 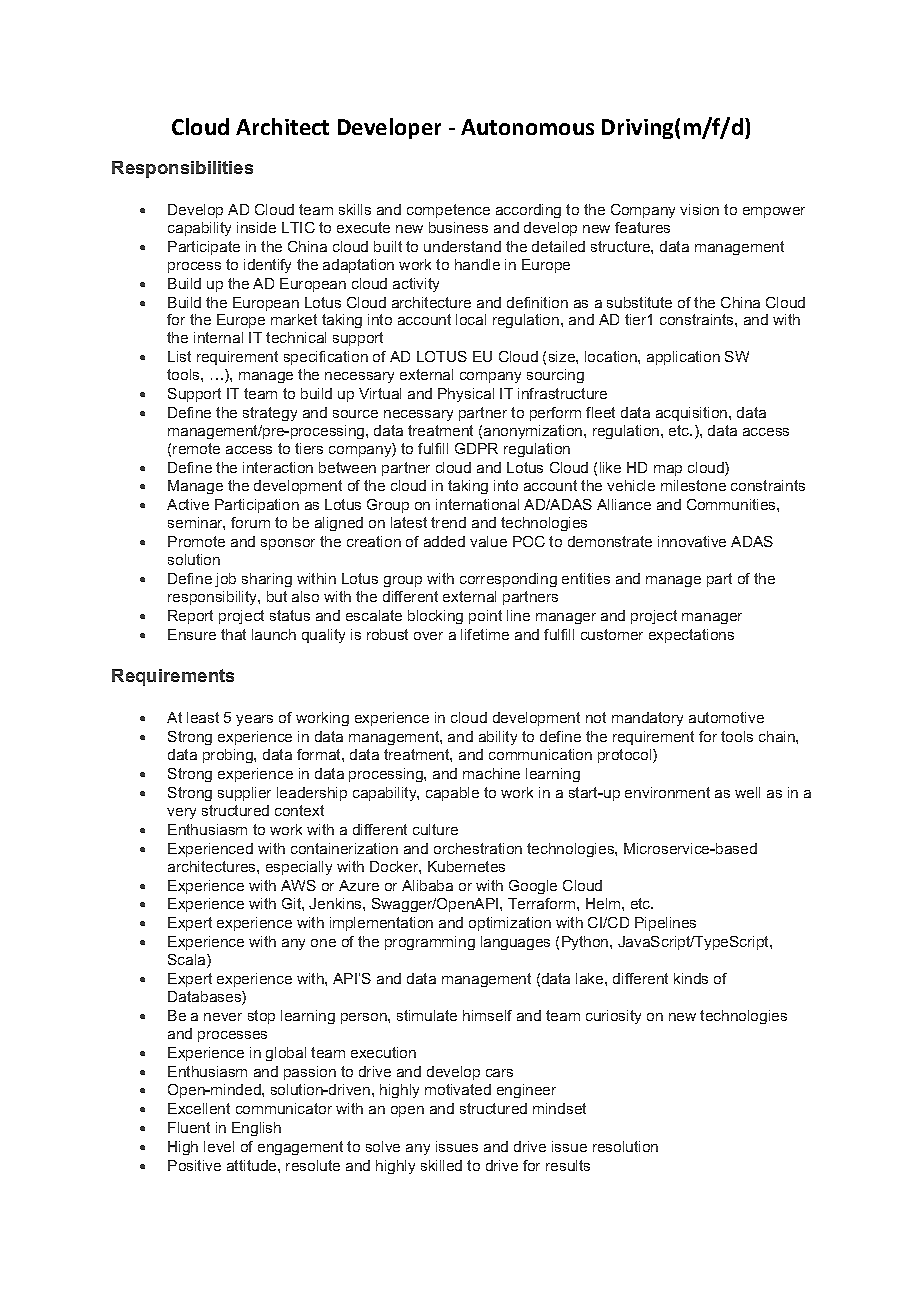 I want to click on expectations, so click(x=691, y=636).
